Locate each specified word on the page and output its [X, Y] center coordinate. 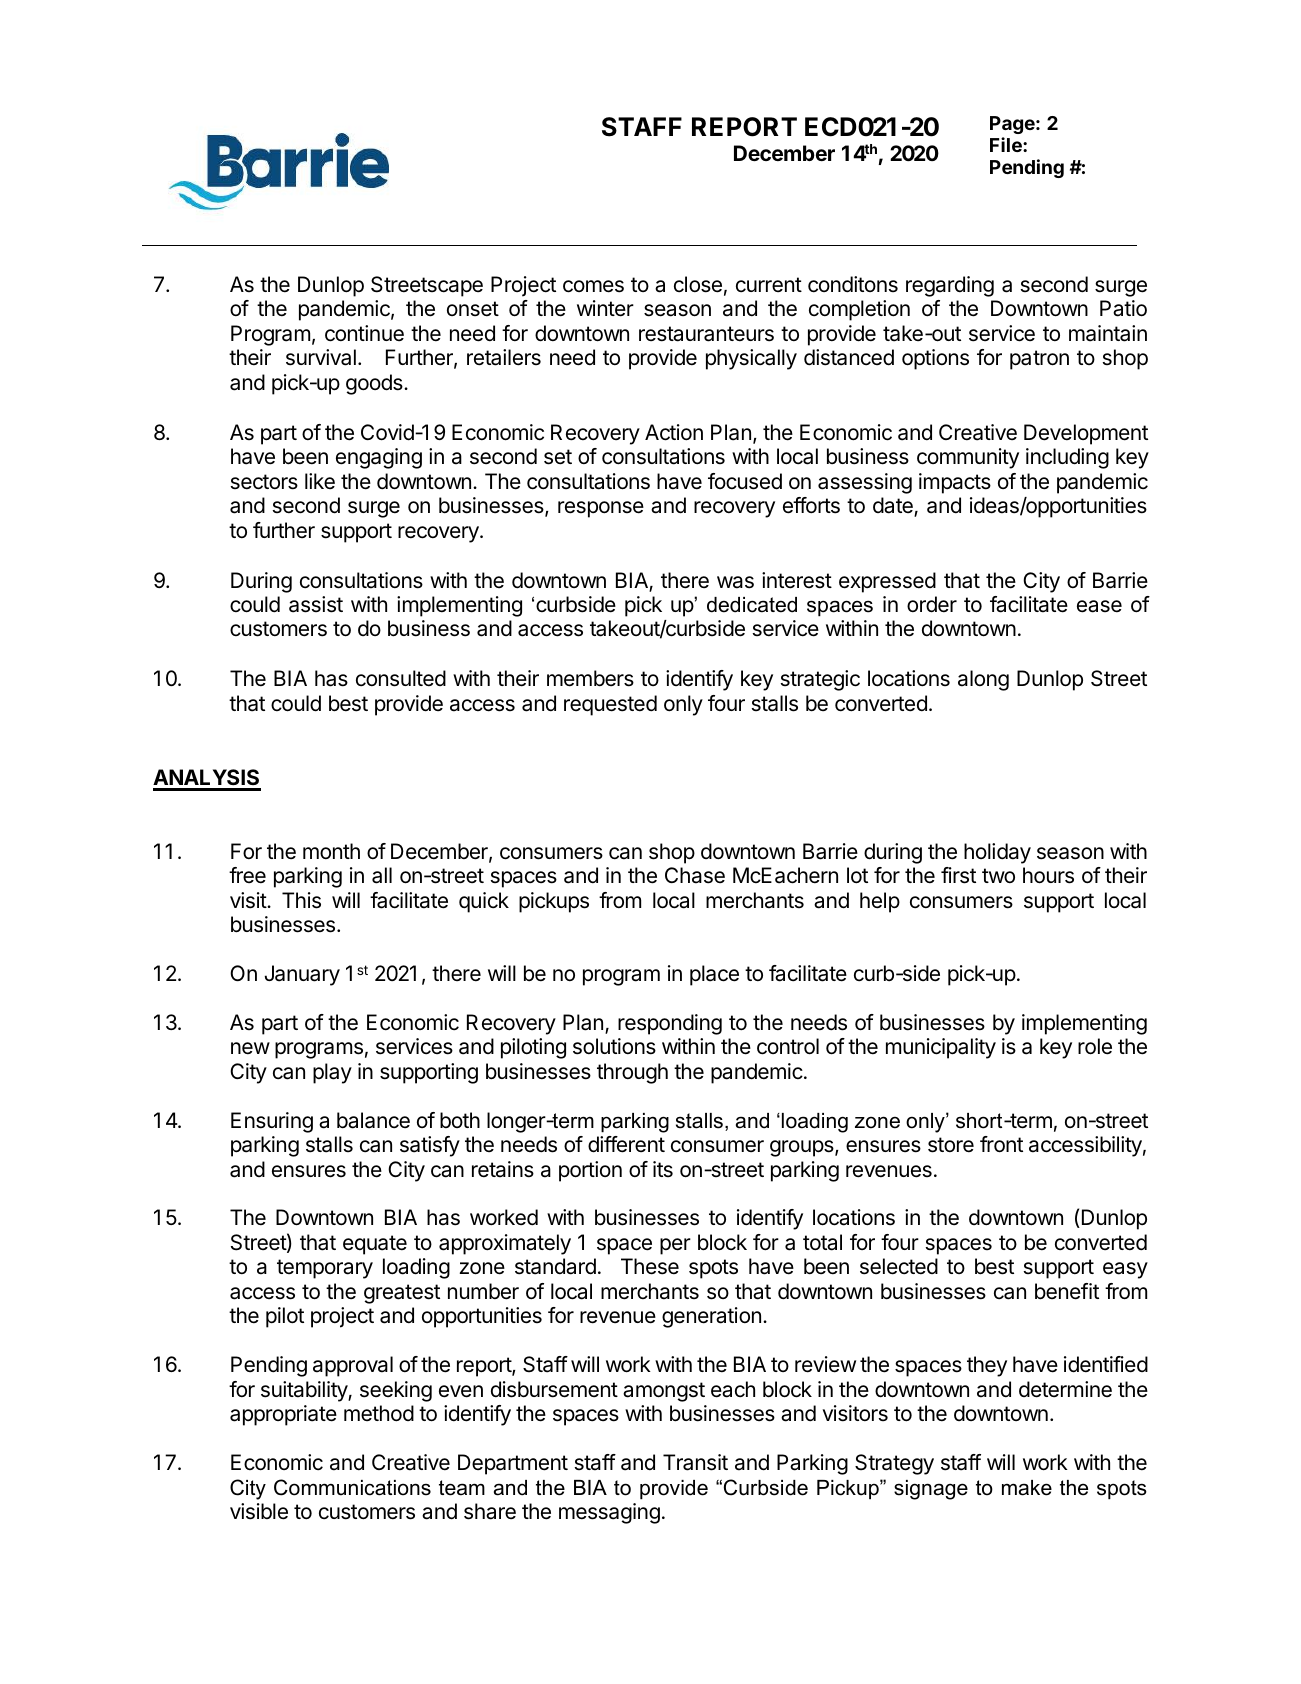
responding [670, 1024]
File [1007, 144]
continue [364, 333]
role [1095, 1046]
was [735, 582]
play [332, 1073]
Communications [352, 1487]
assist [316, 604]
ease [1099, 606]
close [698, 284]
